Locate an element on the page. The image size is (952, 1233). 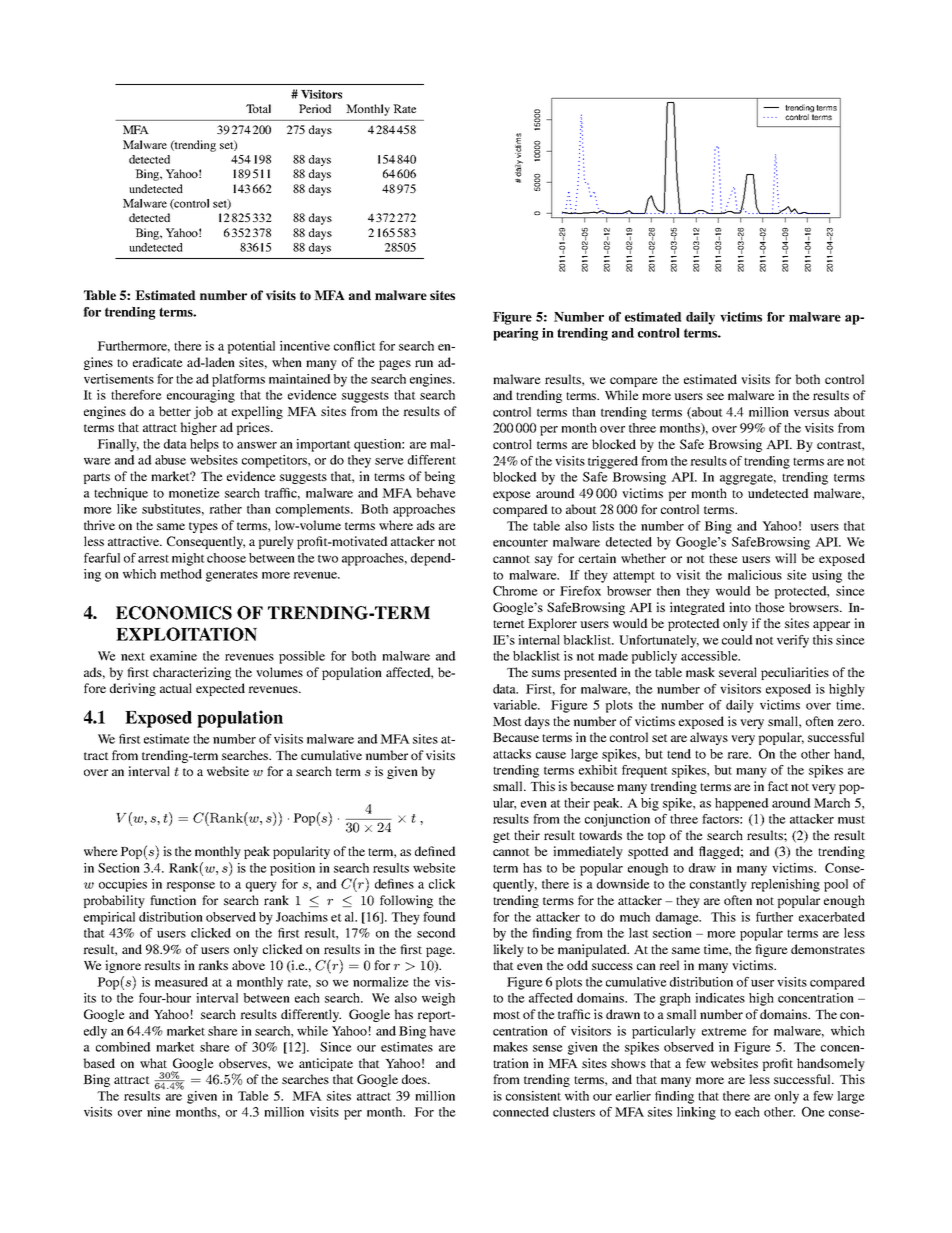
those is located at coordinates (770, 607).
